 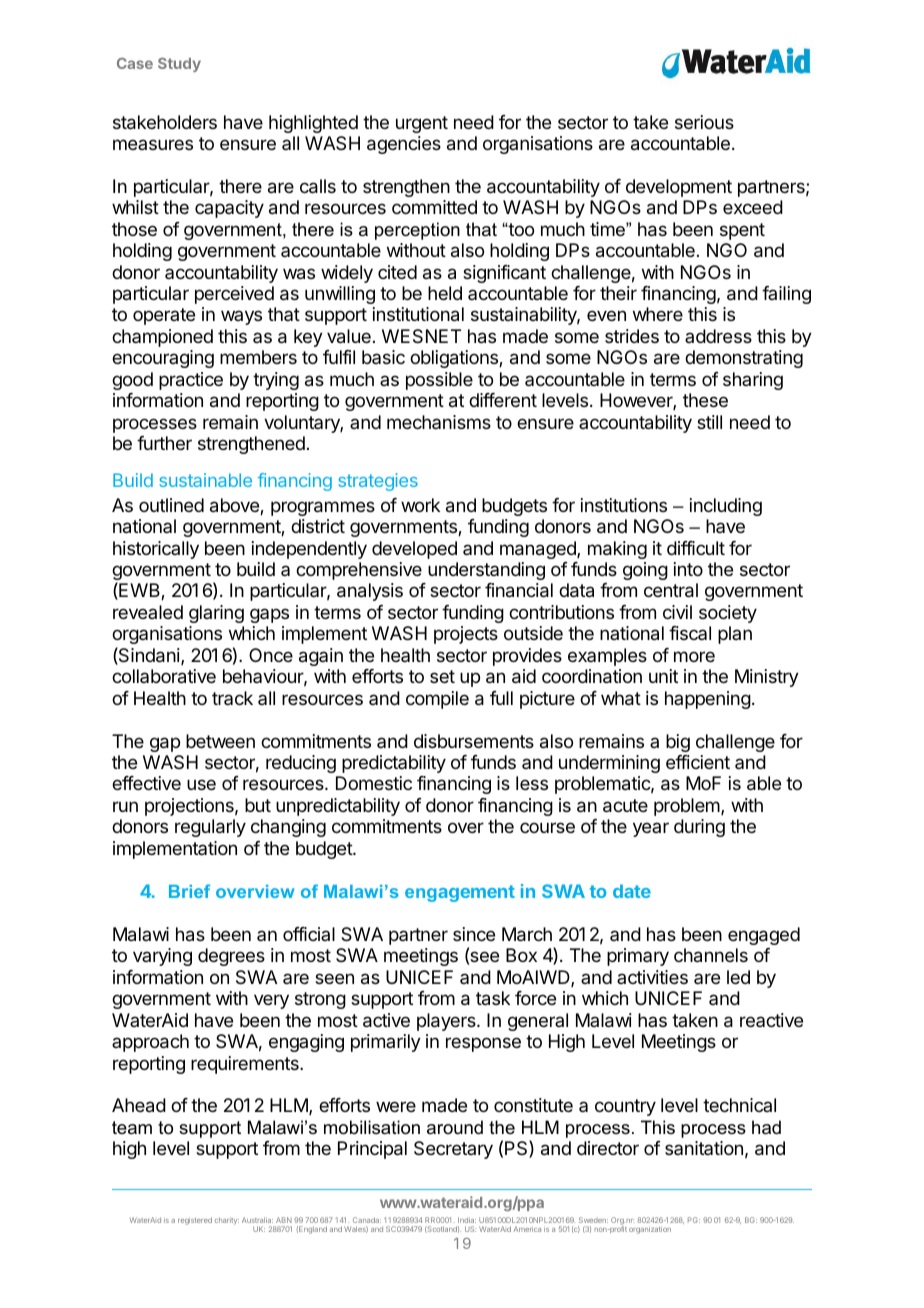 I want to click on serious, so click(x=704, y=122).
